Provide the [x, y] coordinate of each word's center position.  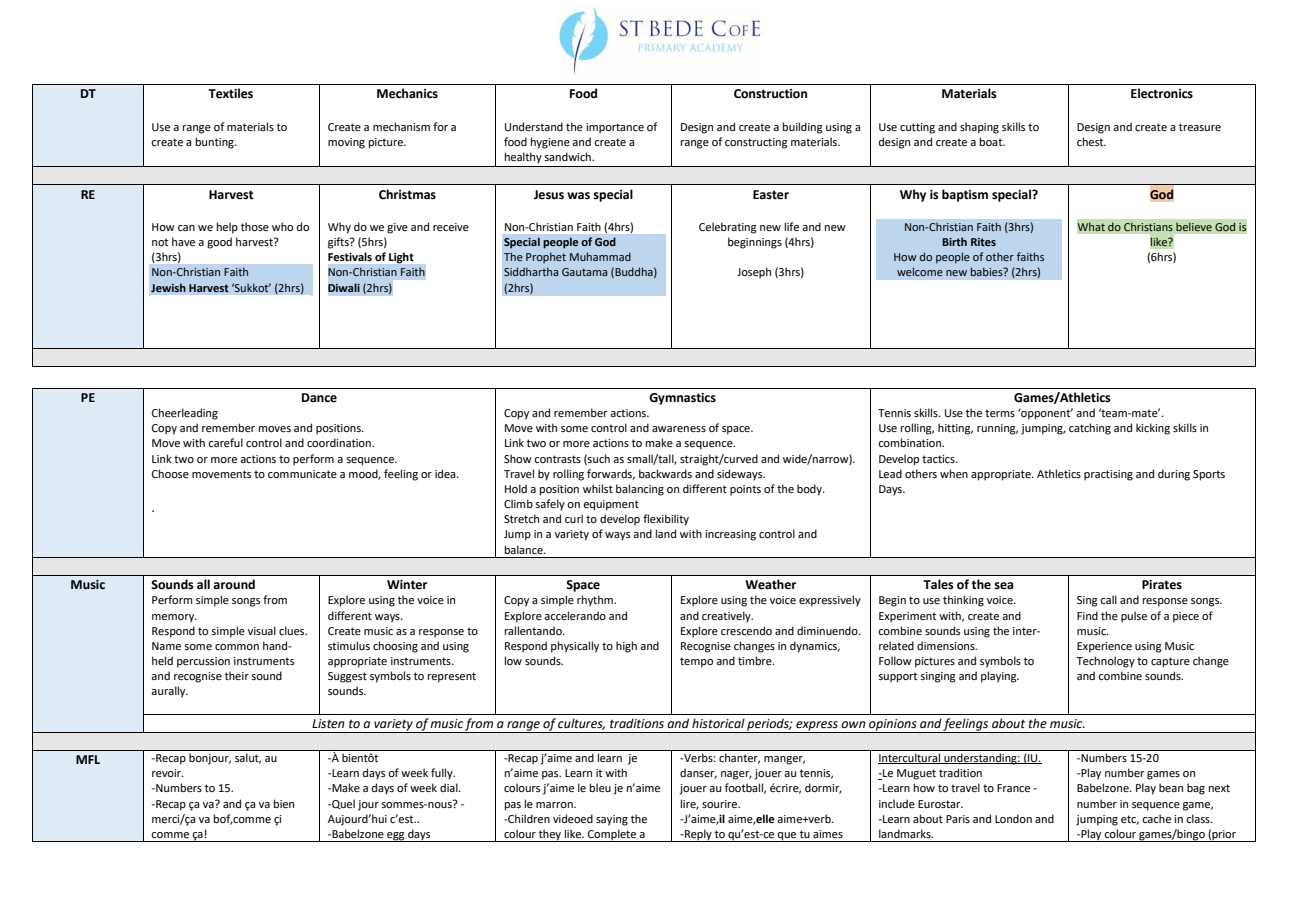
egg [396, 837]
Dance [319, 398]
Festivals [350, 256]
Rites [983, 242]
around [234, 584]
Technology [1105, 662]
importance [615, 128]
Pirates [1162, 585]
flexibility [666, 520]
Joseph [754, 273]
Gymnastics [682, 399]
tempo [696, 662]
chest [1091, 141]
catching [1090, 429]
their [237, 675]
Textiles [230, 93]
